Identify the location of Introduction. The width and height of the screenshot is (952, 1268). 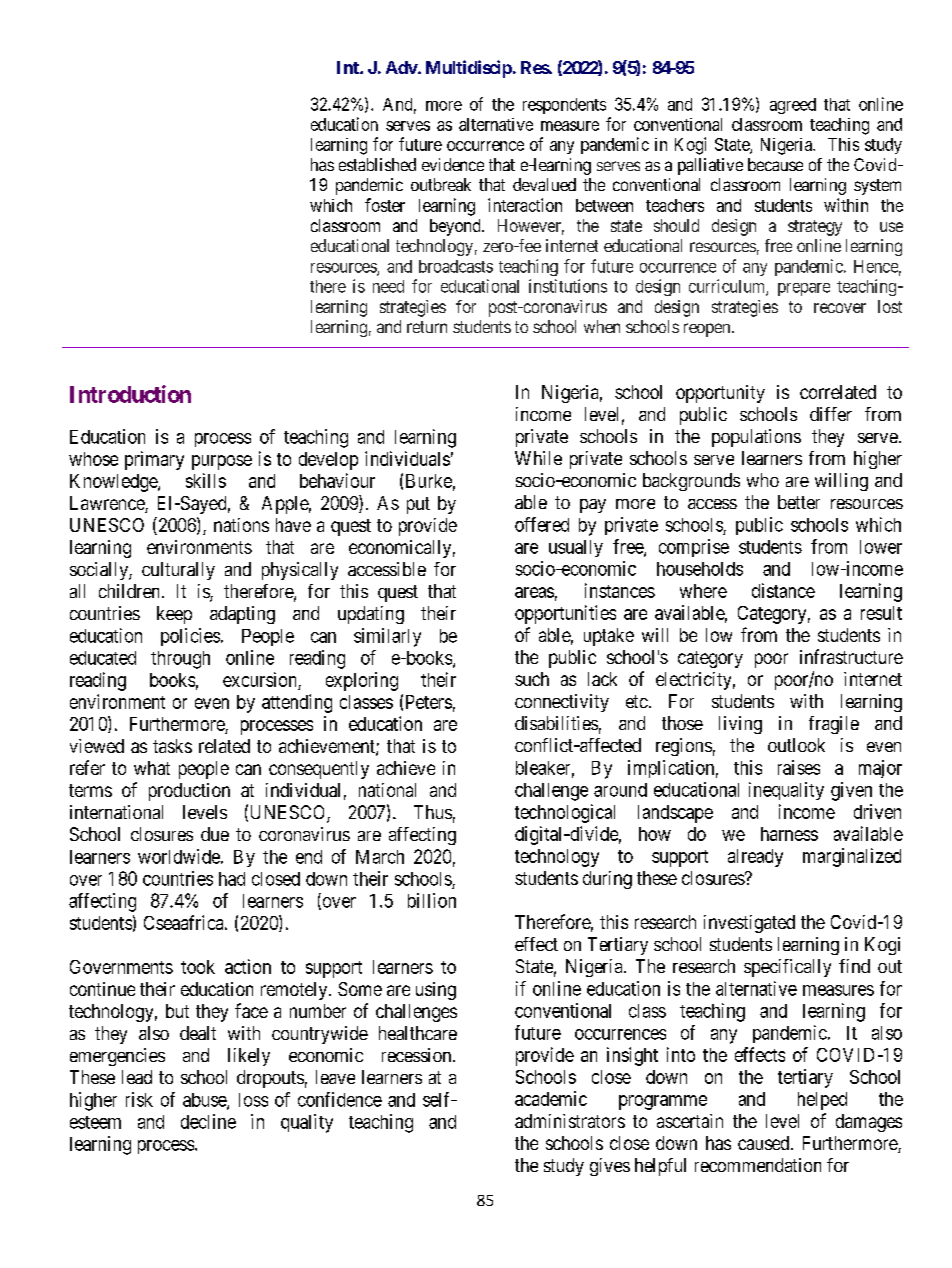
(130, 394).
